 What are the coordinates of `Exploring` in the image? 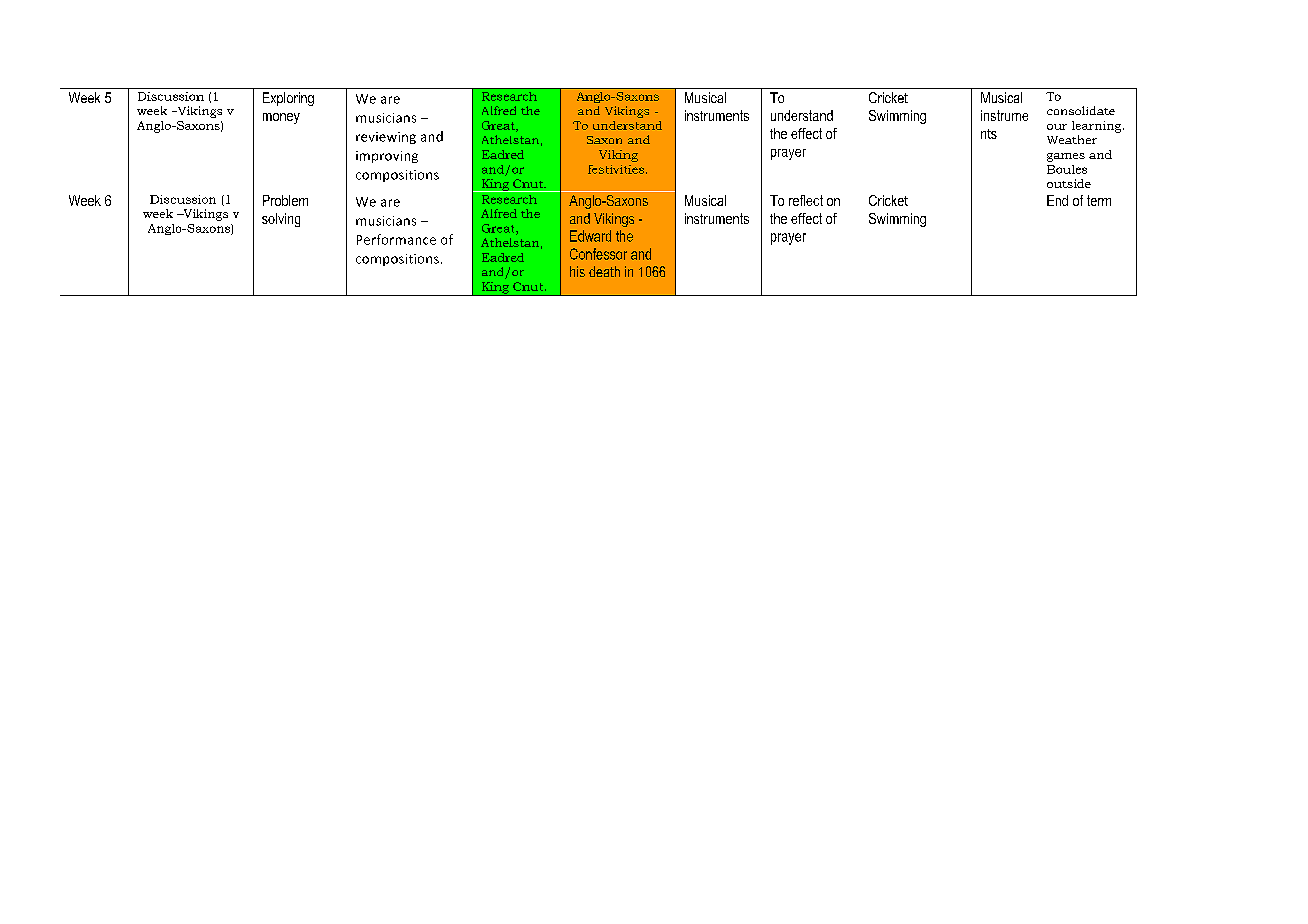 It's located at (288, 99).
